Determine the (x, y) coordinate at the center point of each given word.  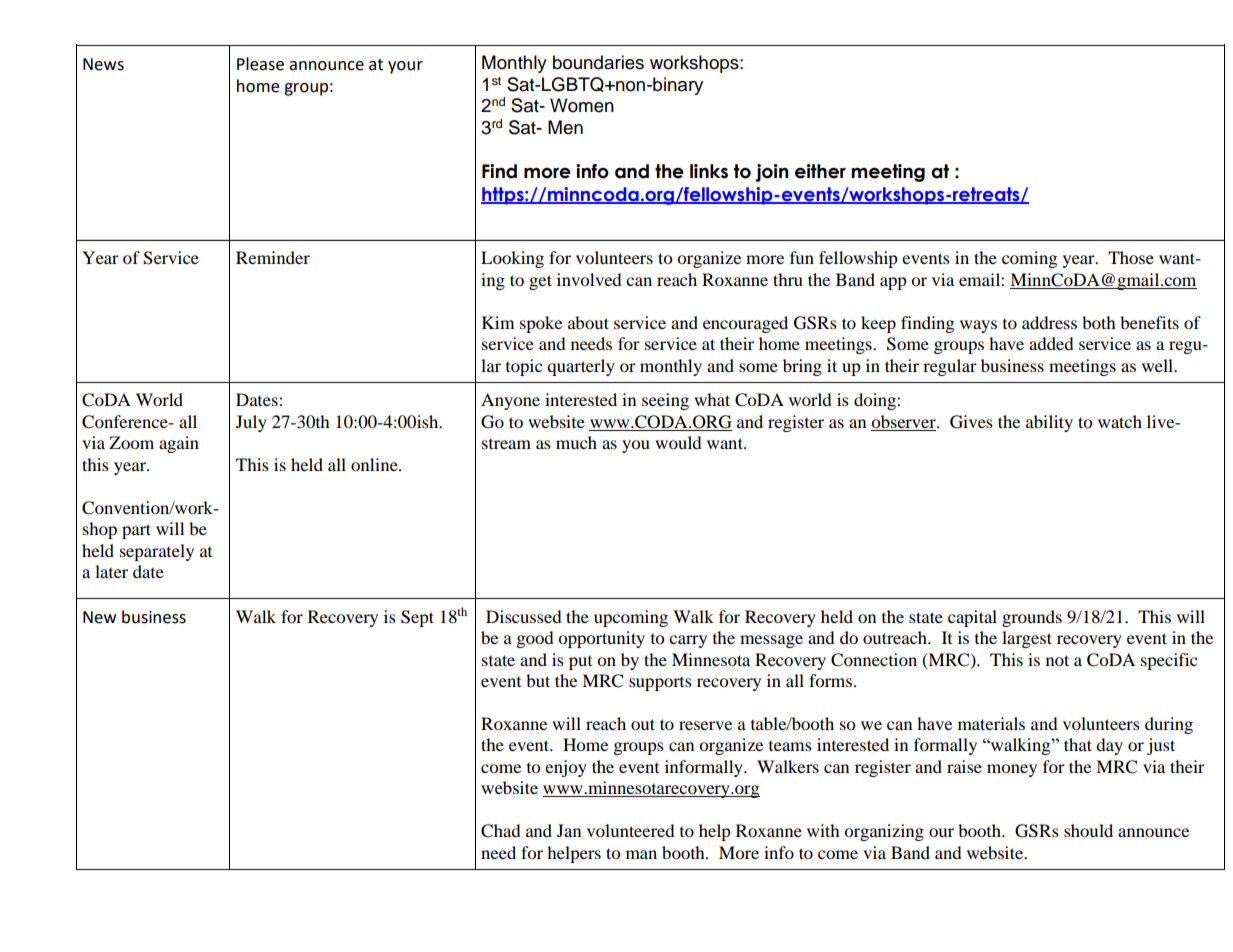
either (820, 171)
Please (260, 64)
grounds (1032, 618)
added (1051, 343)
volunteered (631, 830)
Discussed (524, 616)
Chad (501, 831)
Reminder (273, 257)
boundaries (598, 62)
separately (157, 552)
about (588, 322)
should (1088, 830)
